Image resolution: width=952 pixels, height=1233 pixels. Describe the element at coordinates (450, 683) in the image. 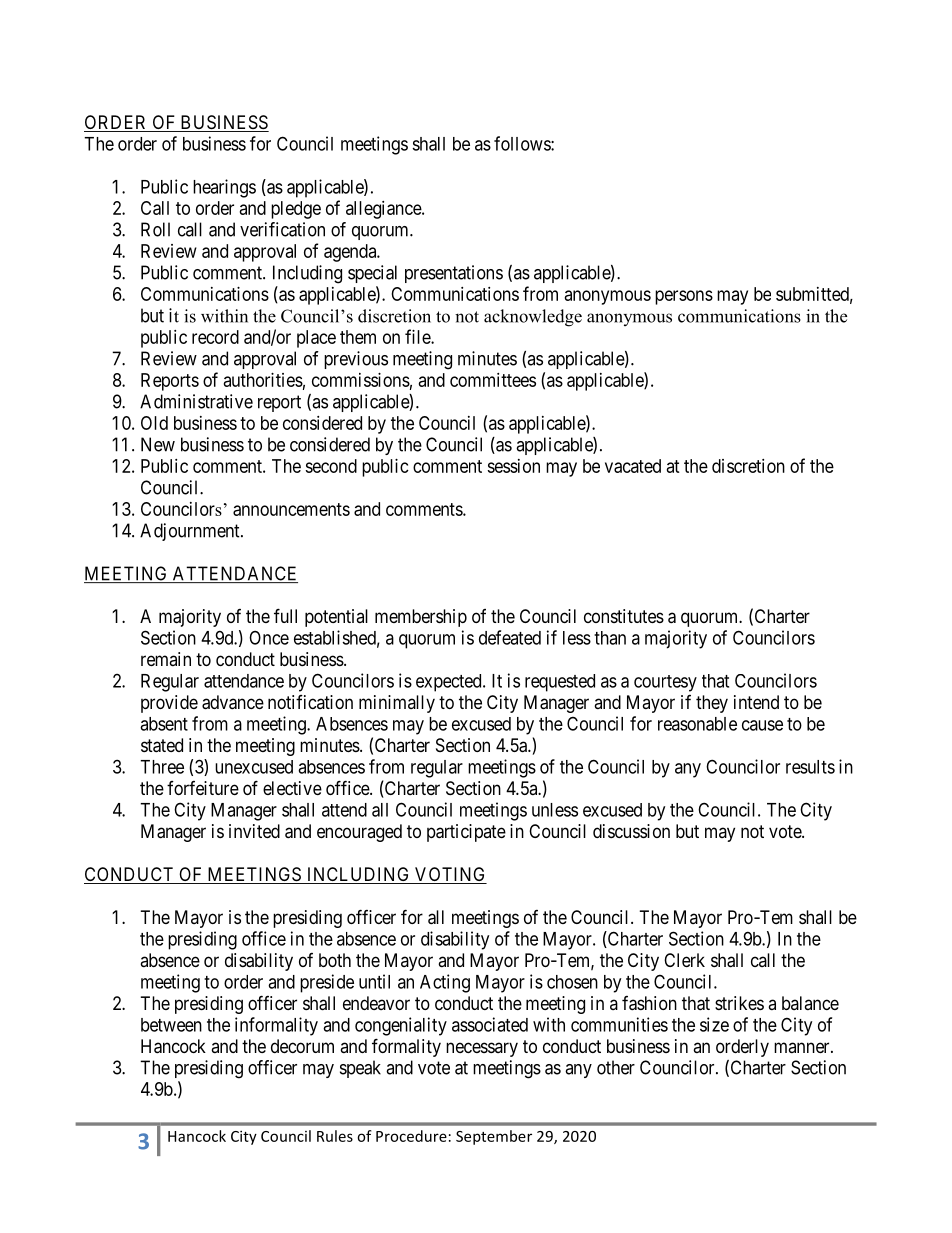

I see `expected` at that location.
